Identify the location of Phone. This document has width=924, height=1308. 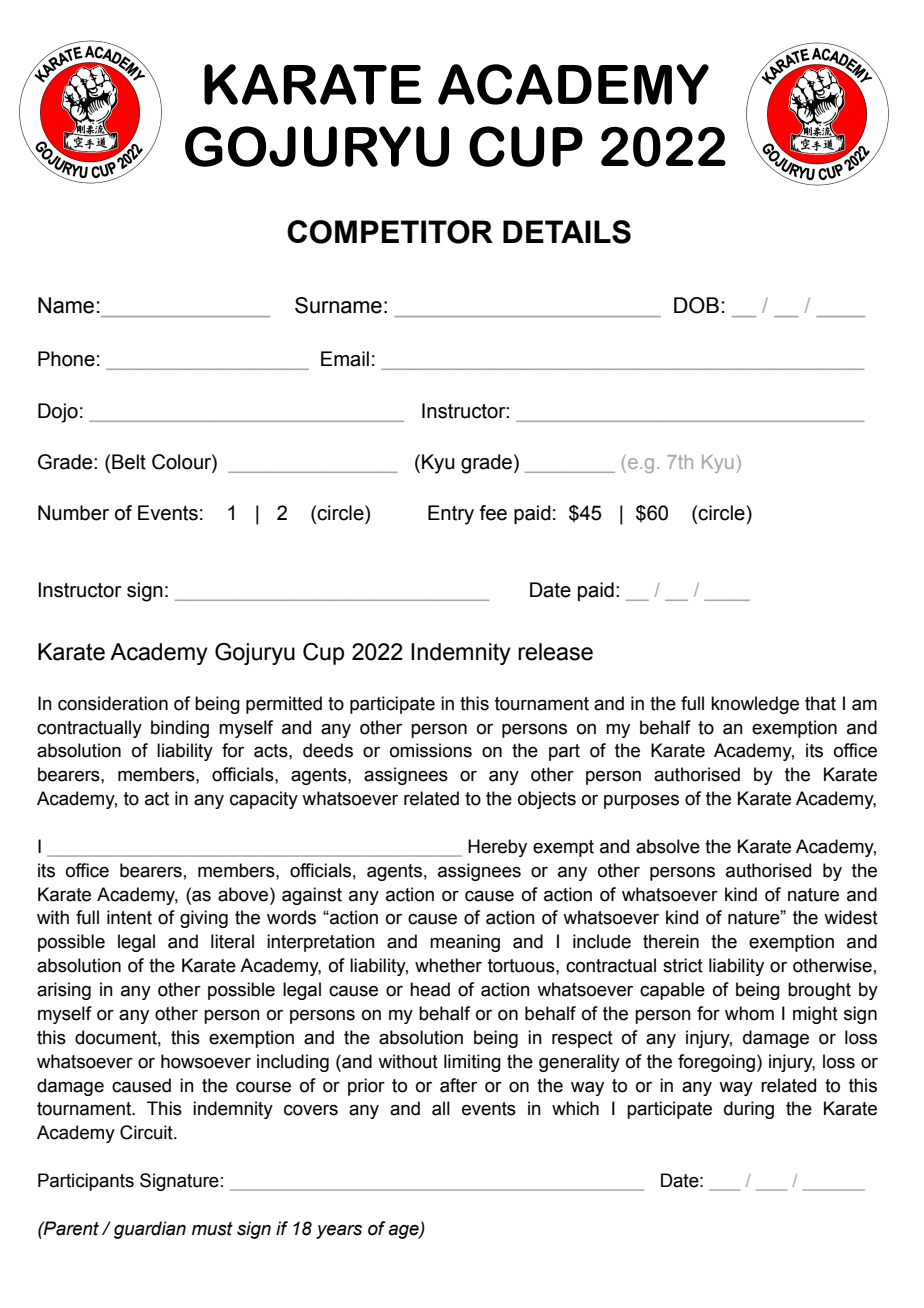
(66, 359).
